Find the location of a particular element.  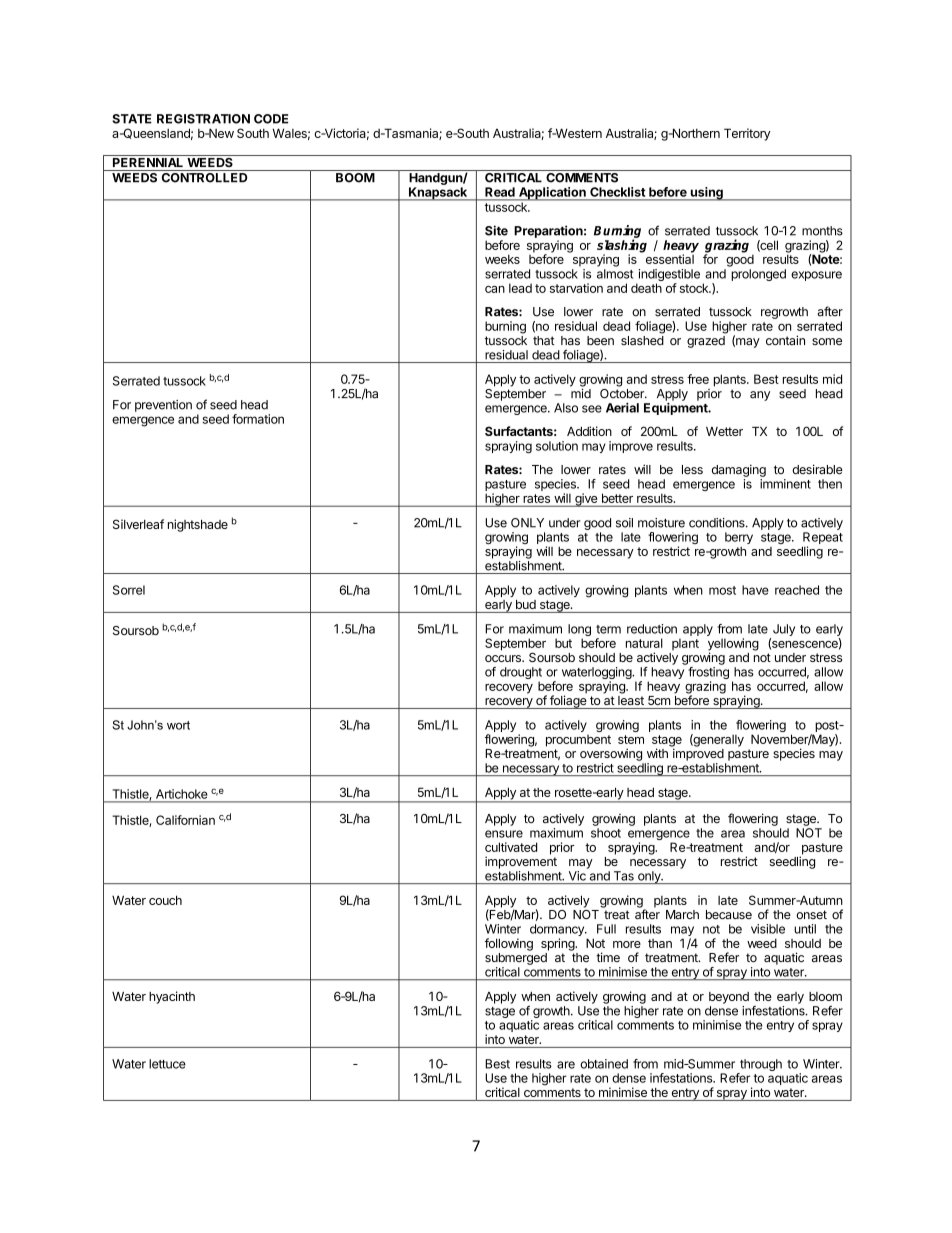

any is located at coordinates (760, 396).
